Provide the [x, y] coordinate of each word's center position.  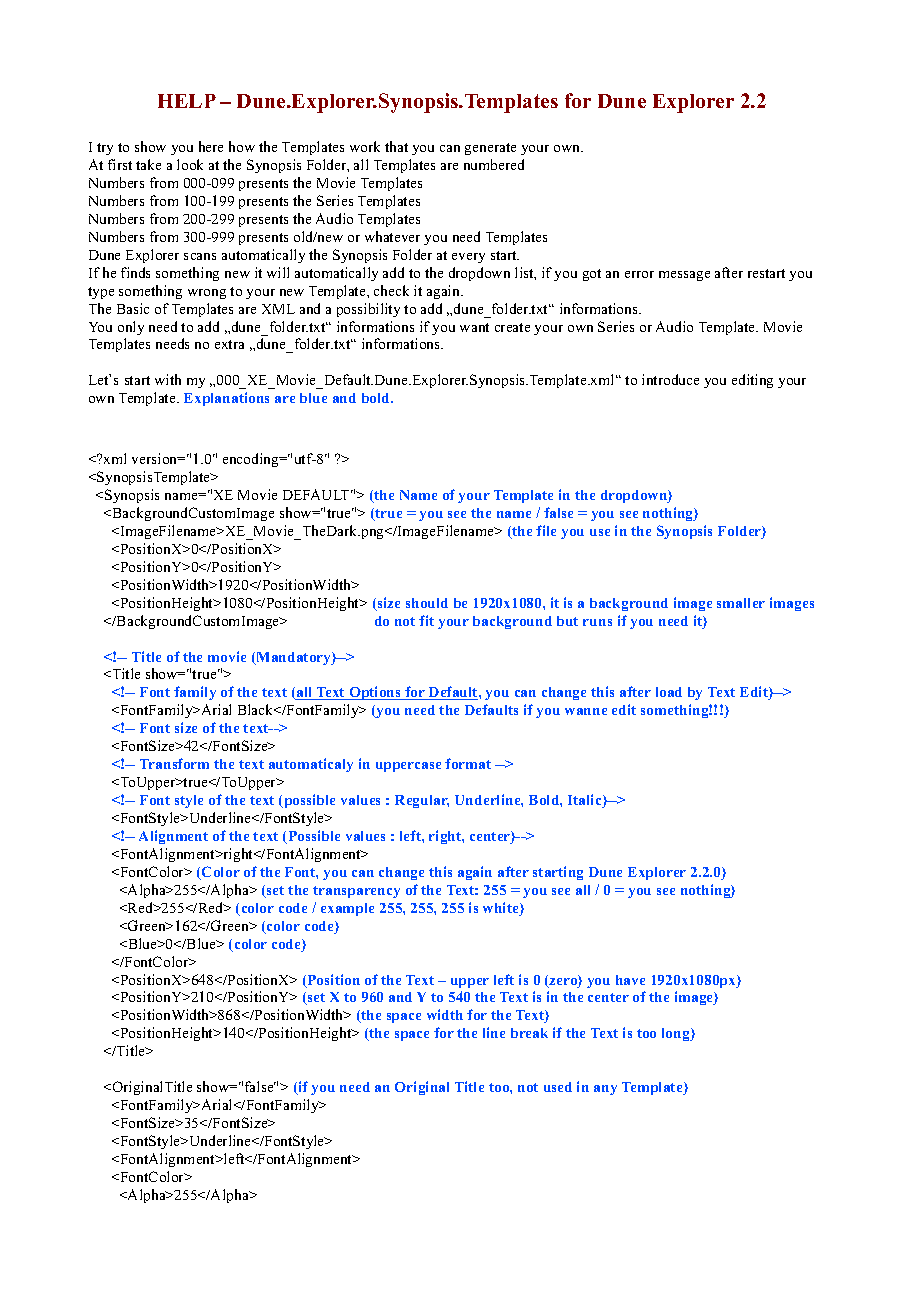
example [347, 909]
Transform [174, 763]
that [396, 146]
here [211, 146]
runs [597, 622]
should [427, 603]
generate [490, 149]
